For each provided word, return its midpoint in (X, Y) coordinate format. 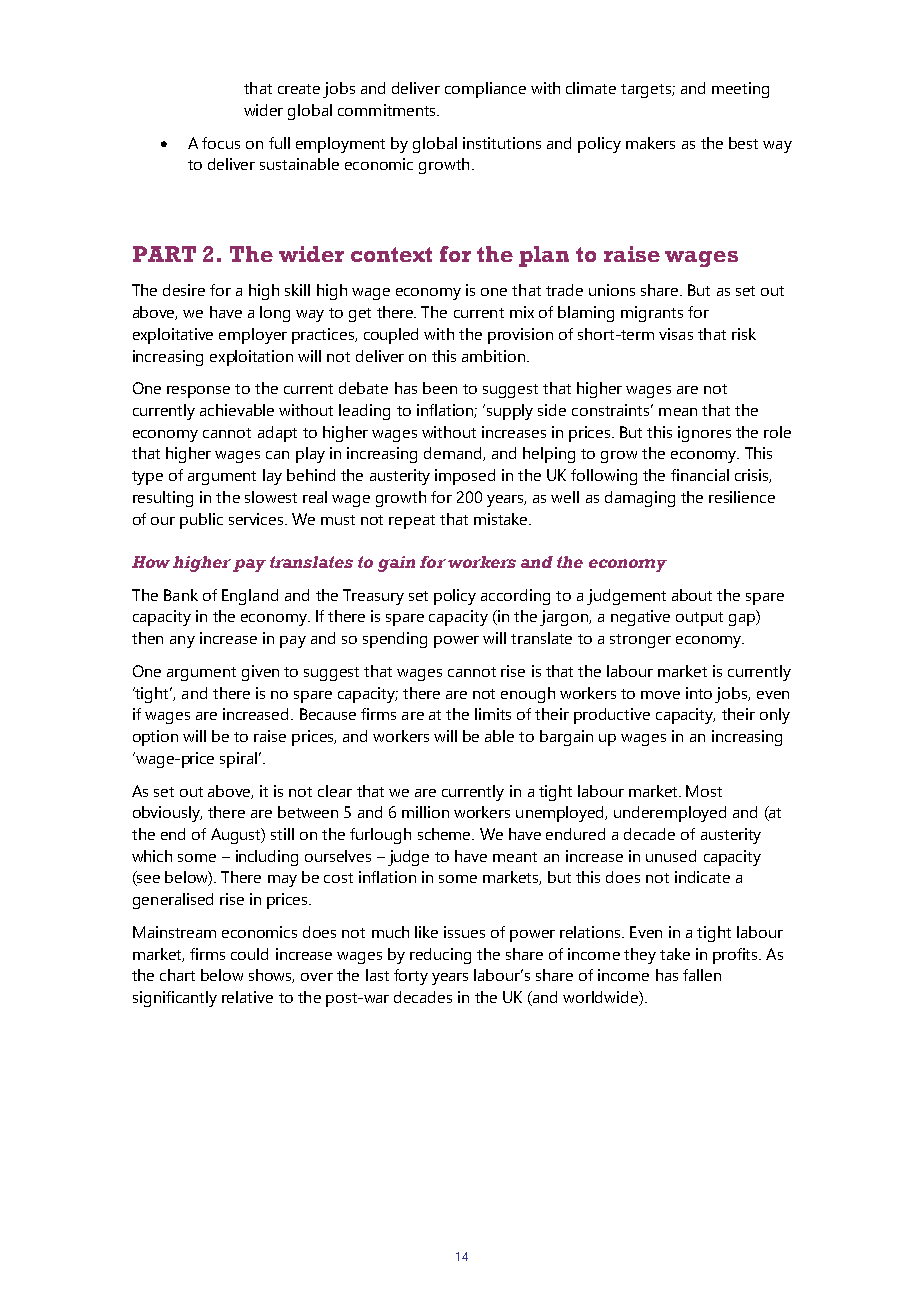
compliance (485, 90)
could (249, 954)
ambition (493, 356)
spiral (240, 760)
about (692, 595)
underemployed (670, 814)
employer (253, 336)
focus (221, 143)
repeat (412, 522)
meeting (740, 90)
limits (493, 714)
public (201, 521)
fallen (702, 975)
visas (676, 334)
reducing (440, 956)
